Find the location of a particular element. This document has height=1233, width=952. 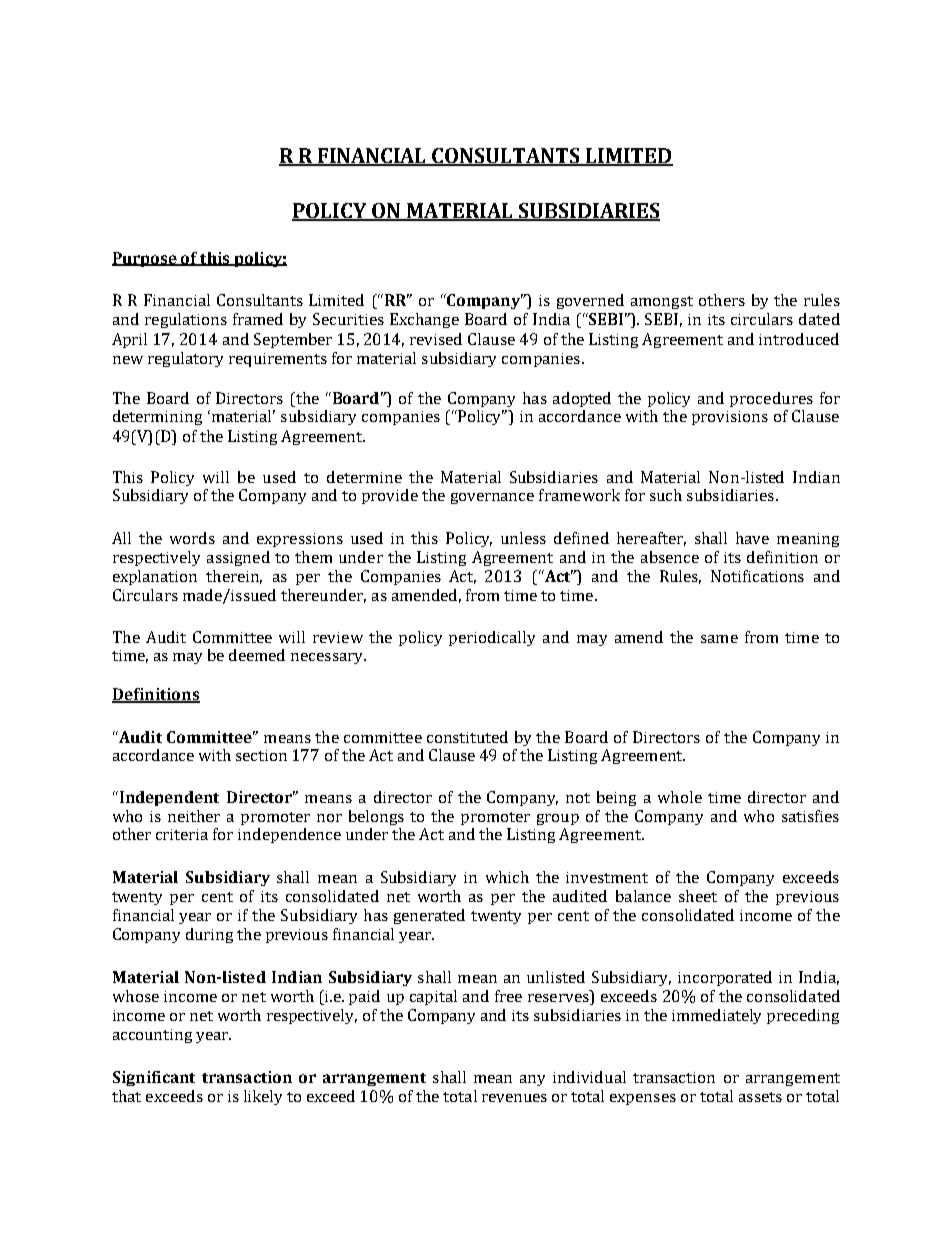

neither is located at coordinates (194, 816).
